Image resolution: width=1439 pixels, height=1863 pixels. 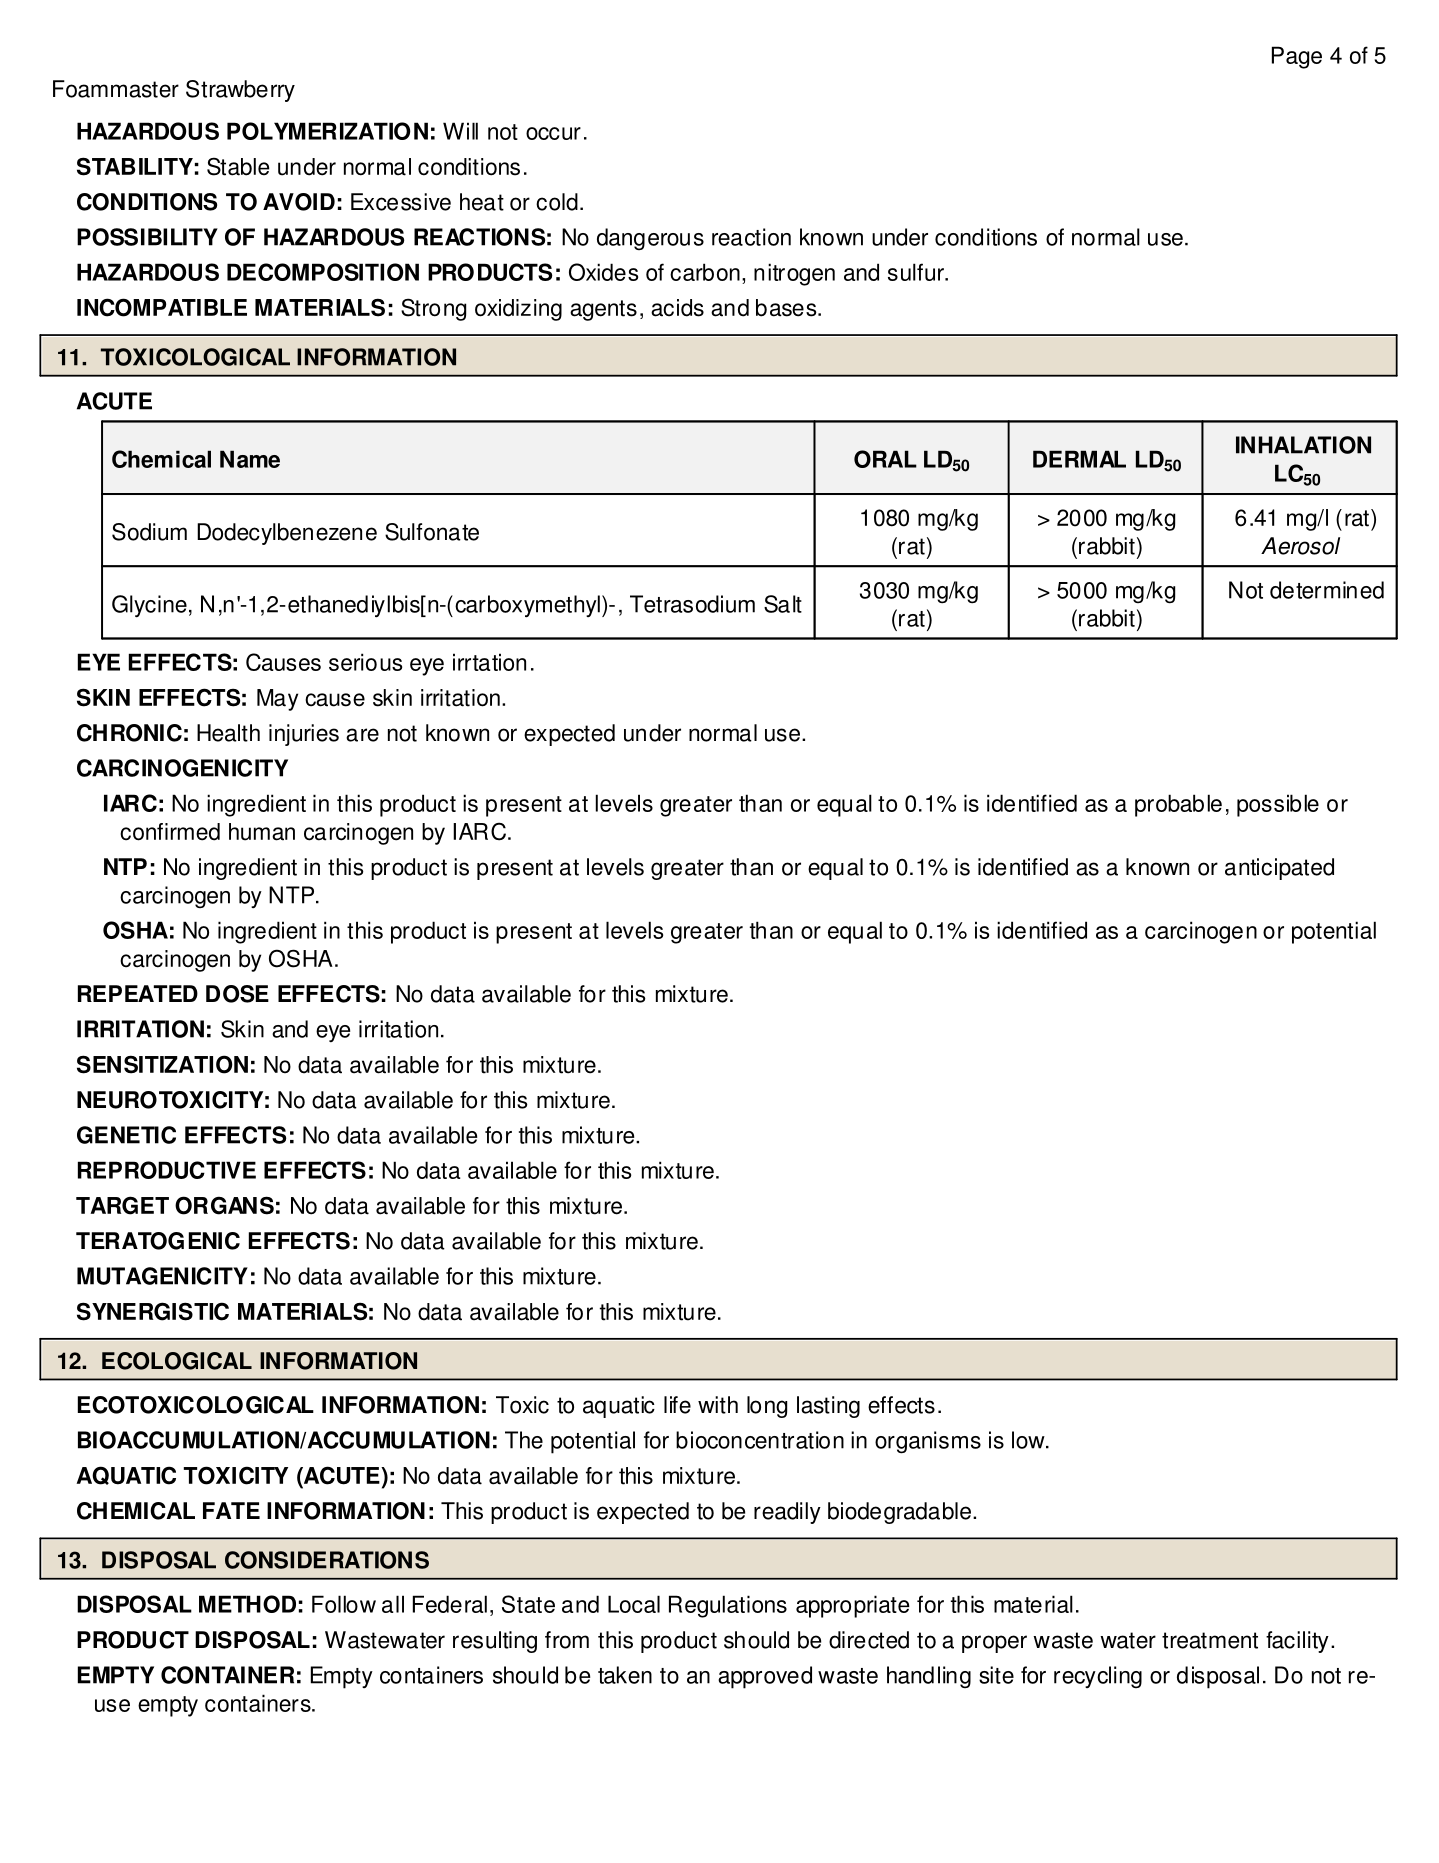 What do you see at coordinates (553, 133) in the screenshot?
I see `occur` at bounding box center [553, 133].
